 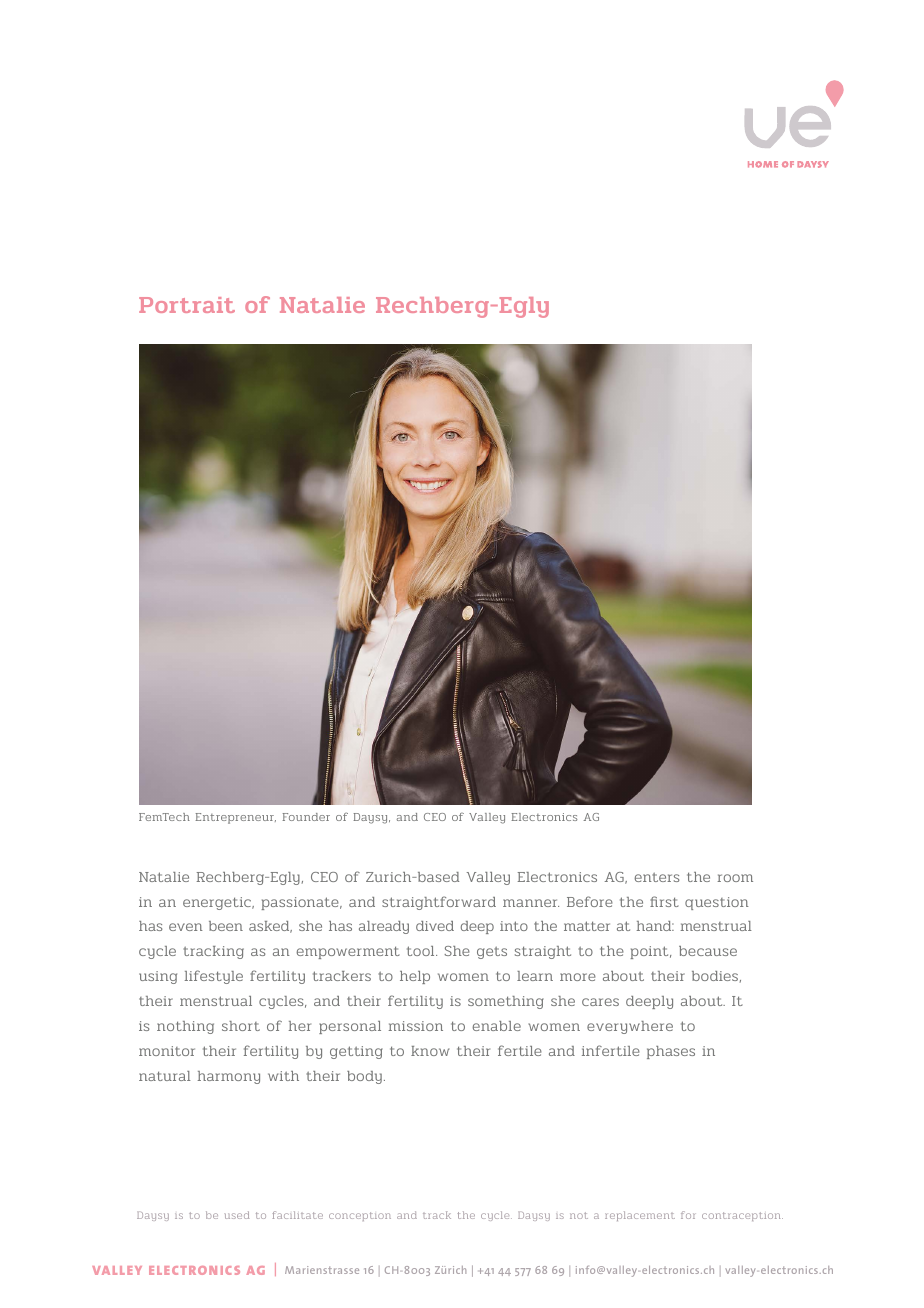 I want to click on been, so click(x=226, y=926).
